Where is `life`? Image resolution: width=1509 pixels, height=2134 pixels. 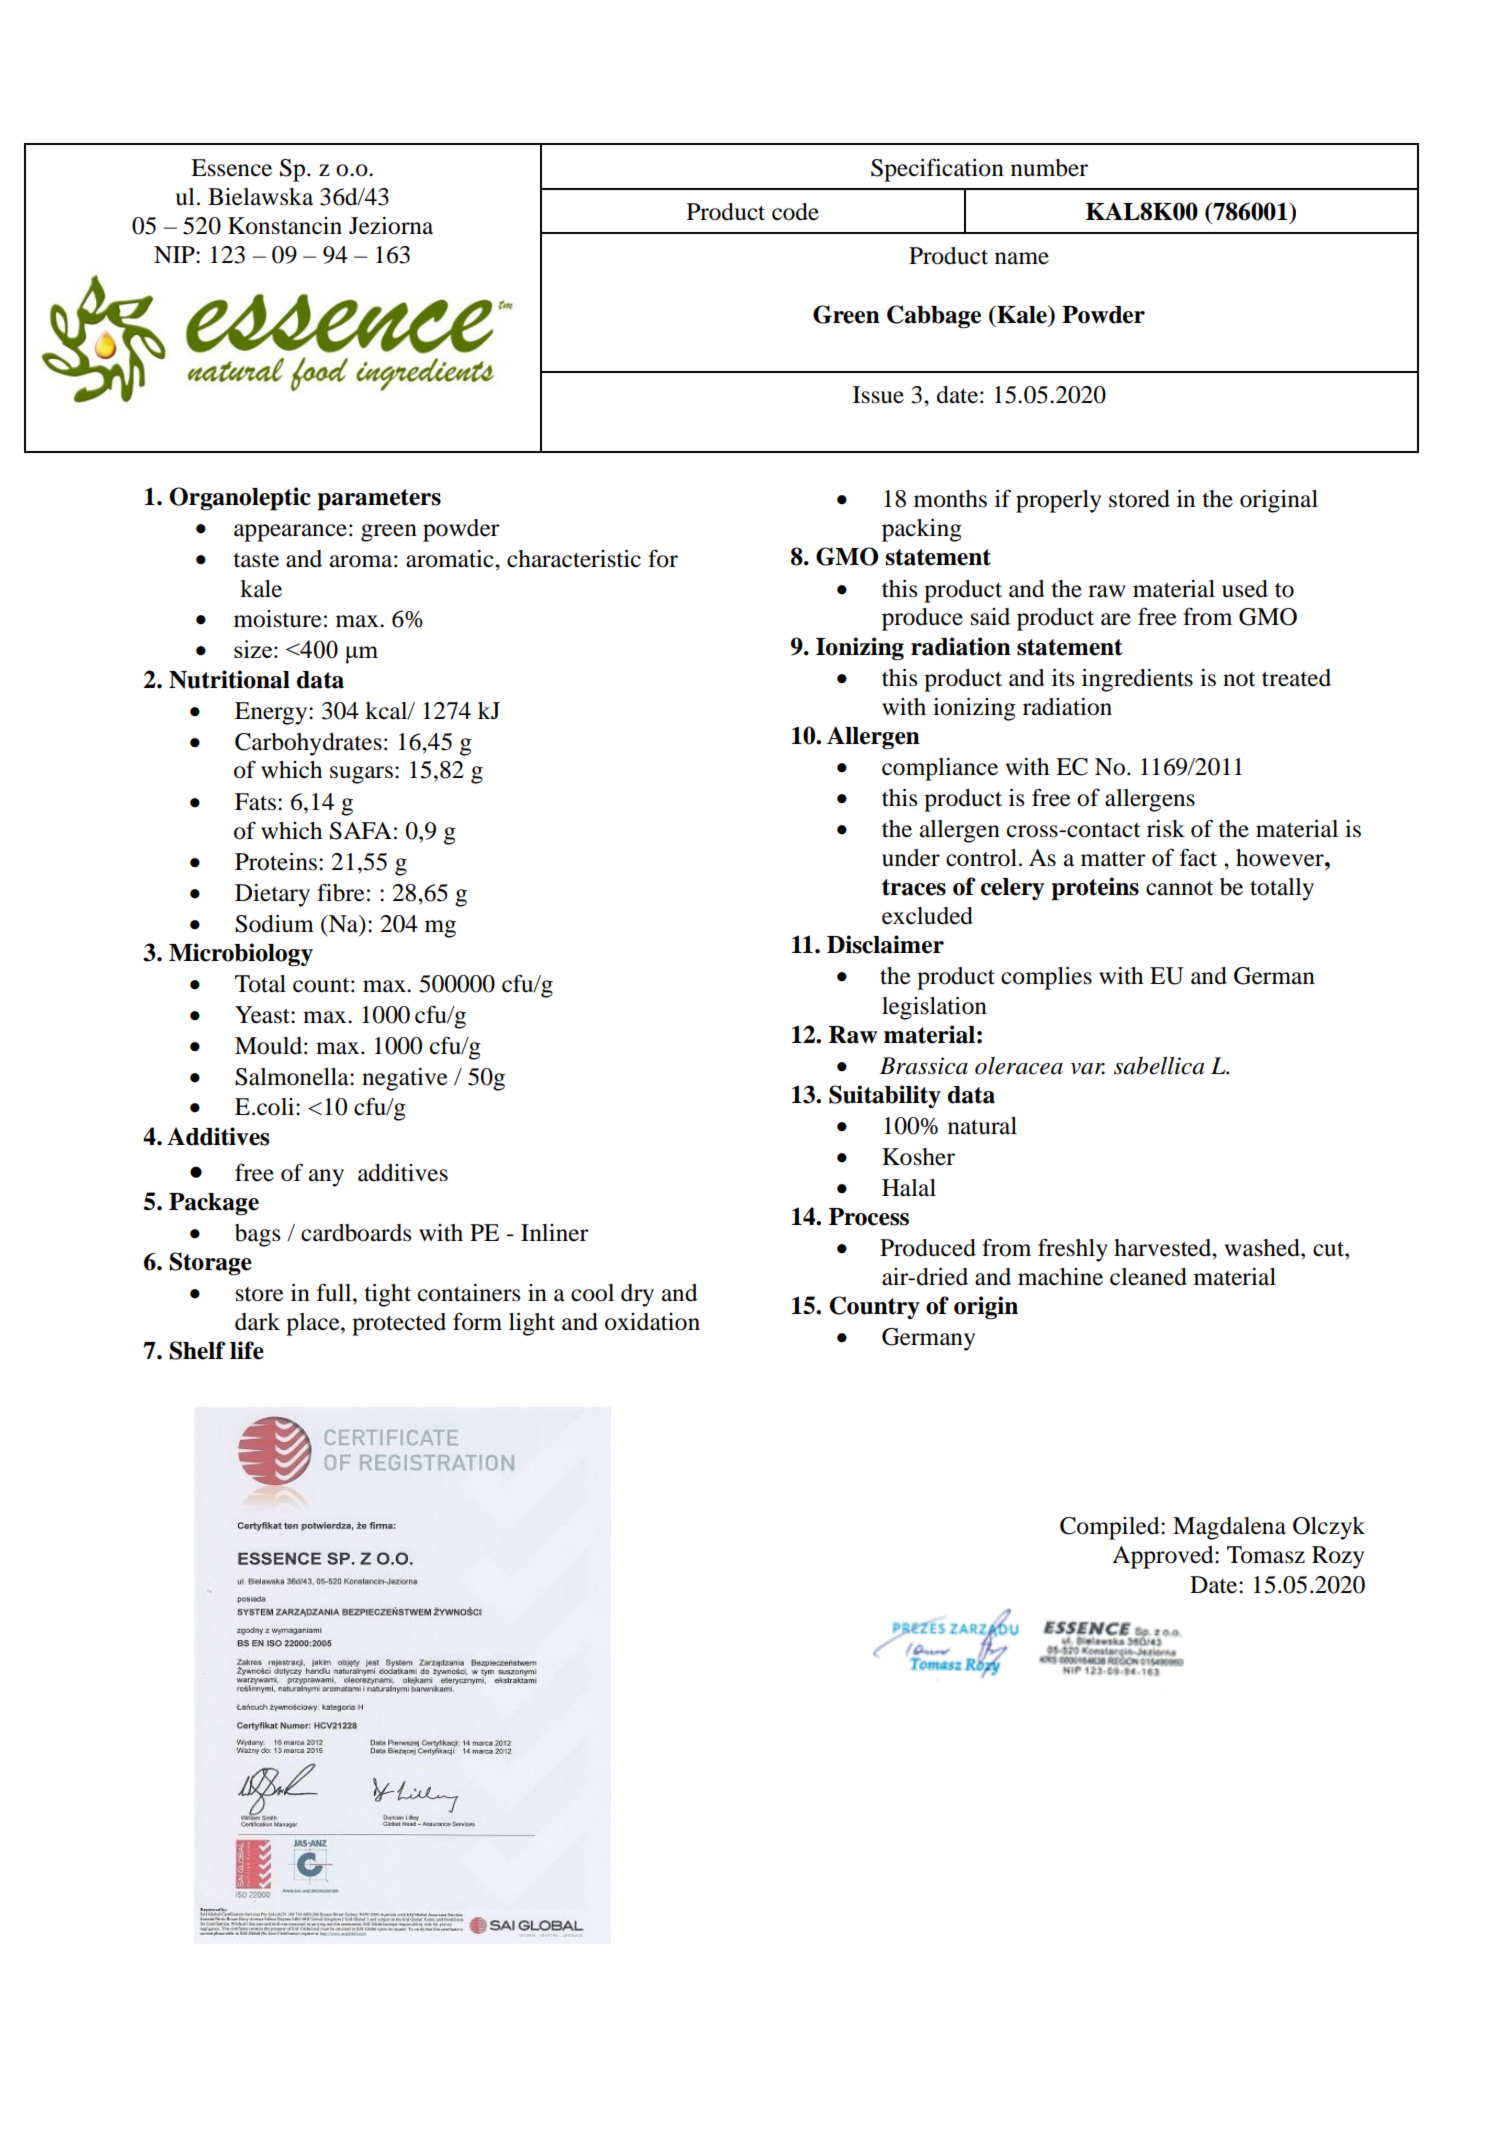 life is located at coordinates (247, 1350).
